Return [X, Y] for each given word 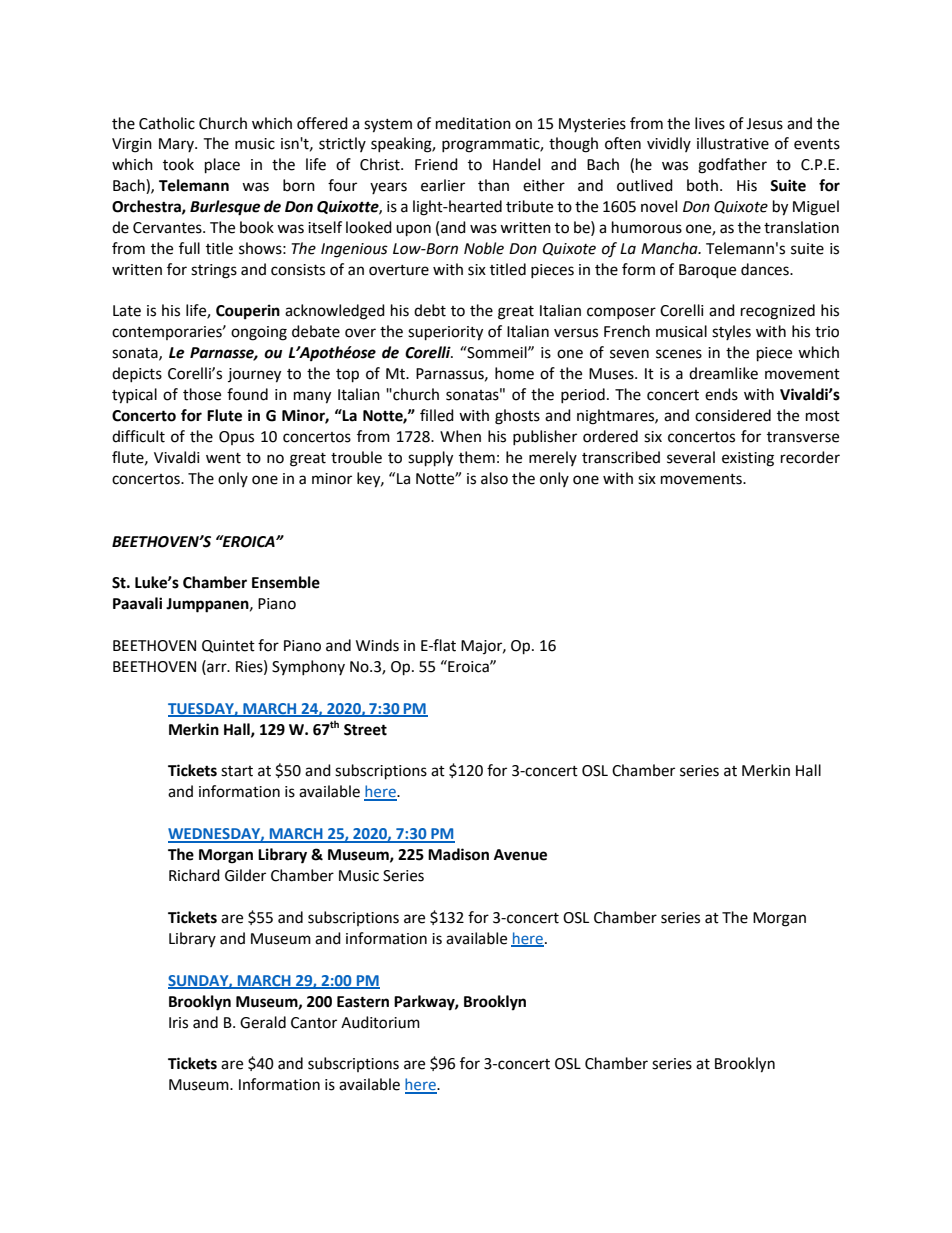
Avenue [520, 855]
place [222, 166]
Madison [458, 854]
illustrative [733, 143]
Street [365, 730]
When [460, 436]
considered [733, 415]
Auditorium [380, 1022]
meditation [473, 123]
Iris [178, 1023]
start [237, 771]
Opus [236, 438]
